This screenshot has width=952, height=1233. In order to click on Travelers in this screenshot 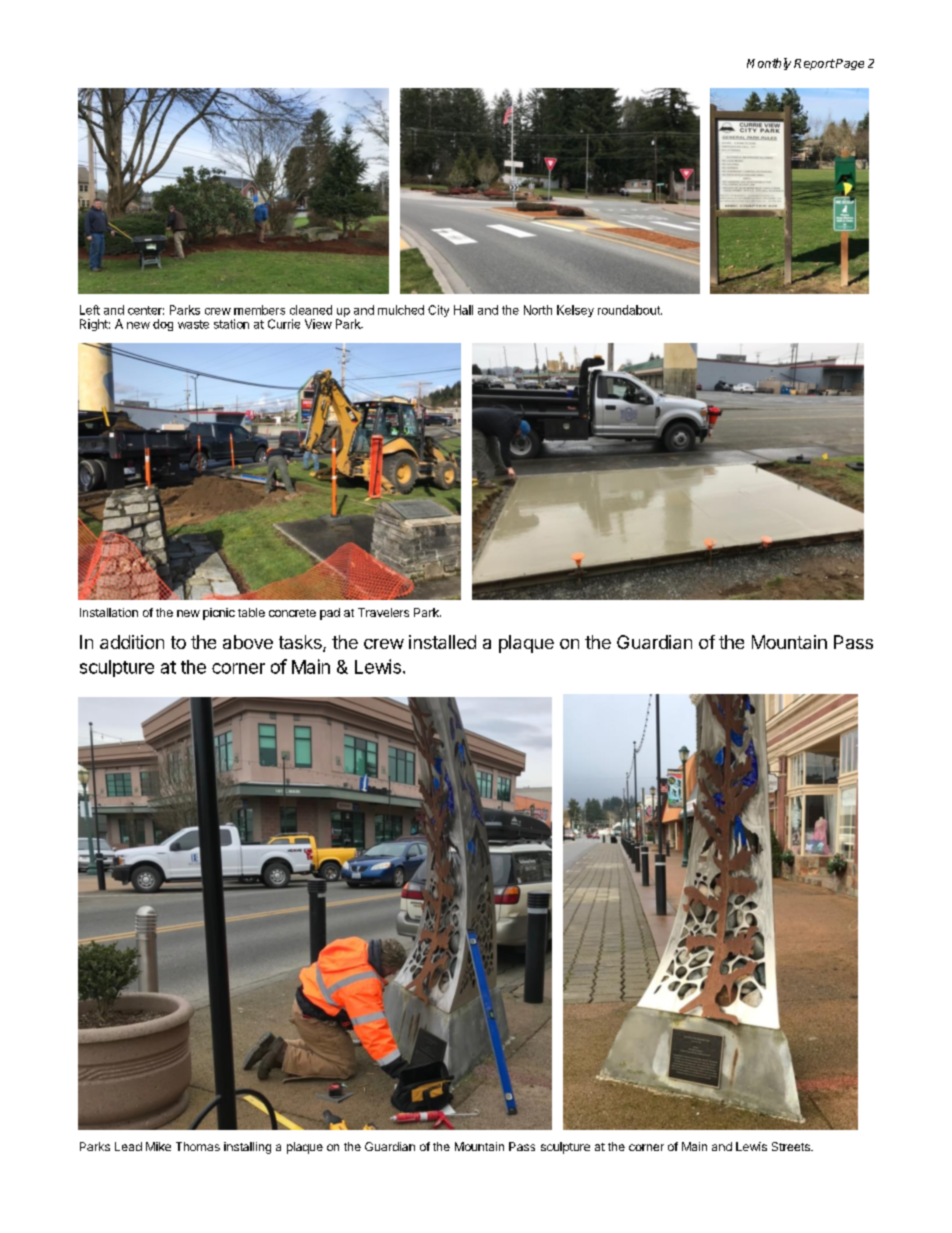, I will do `click(383, 612)`.
